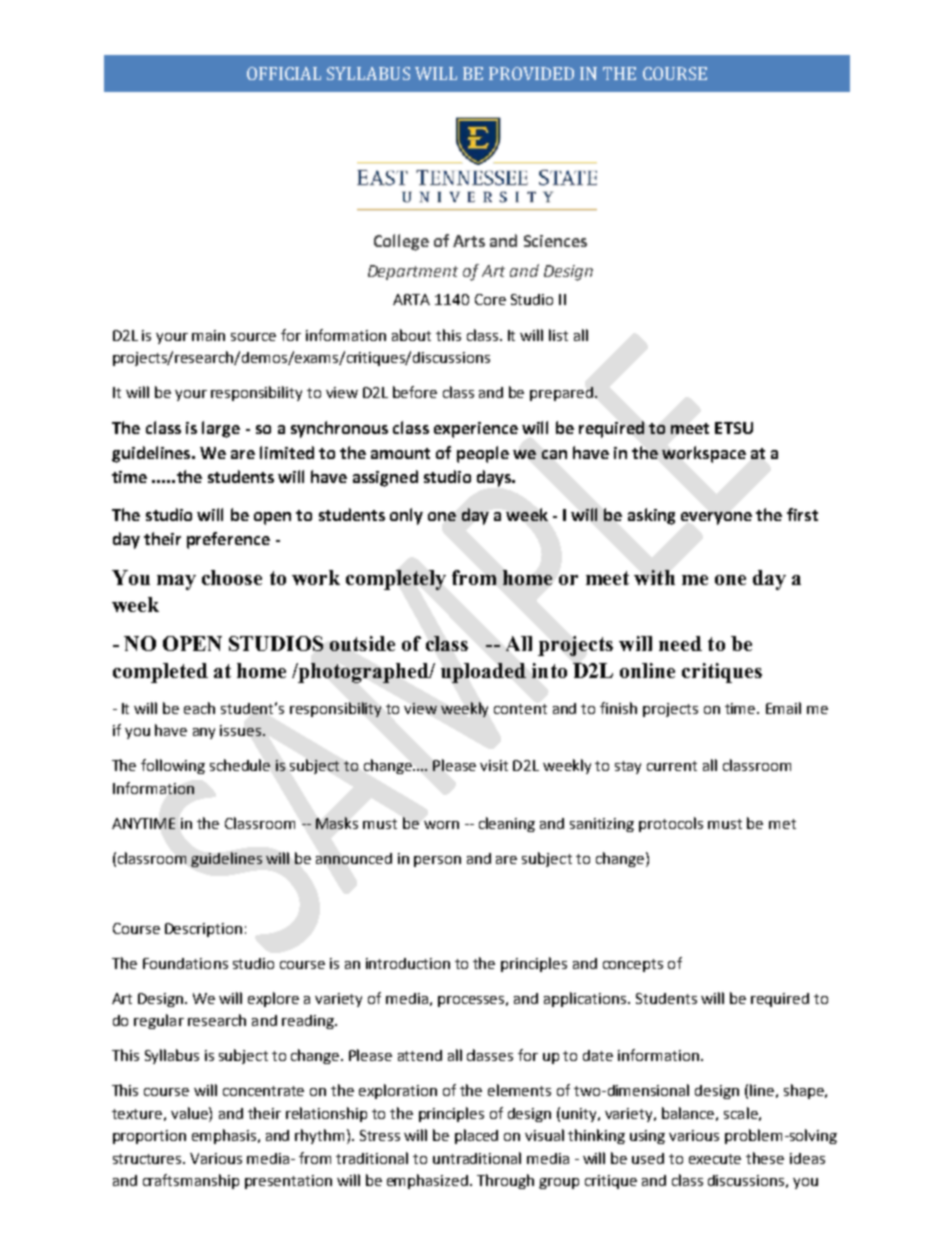 This screenshot has height=1233, width=952. Describe the element at coordinates (555, 241) in the screenshot. I see `Sciences` at that location.
